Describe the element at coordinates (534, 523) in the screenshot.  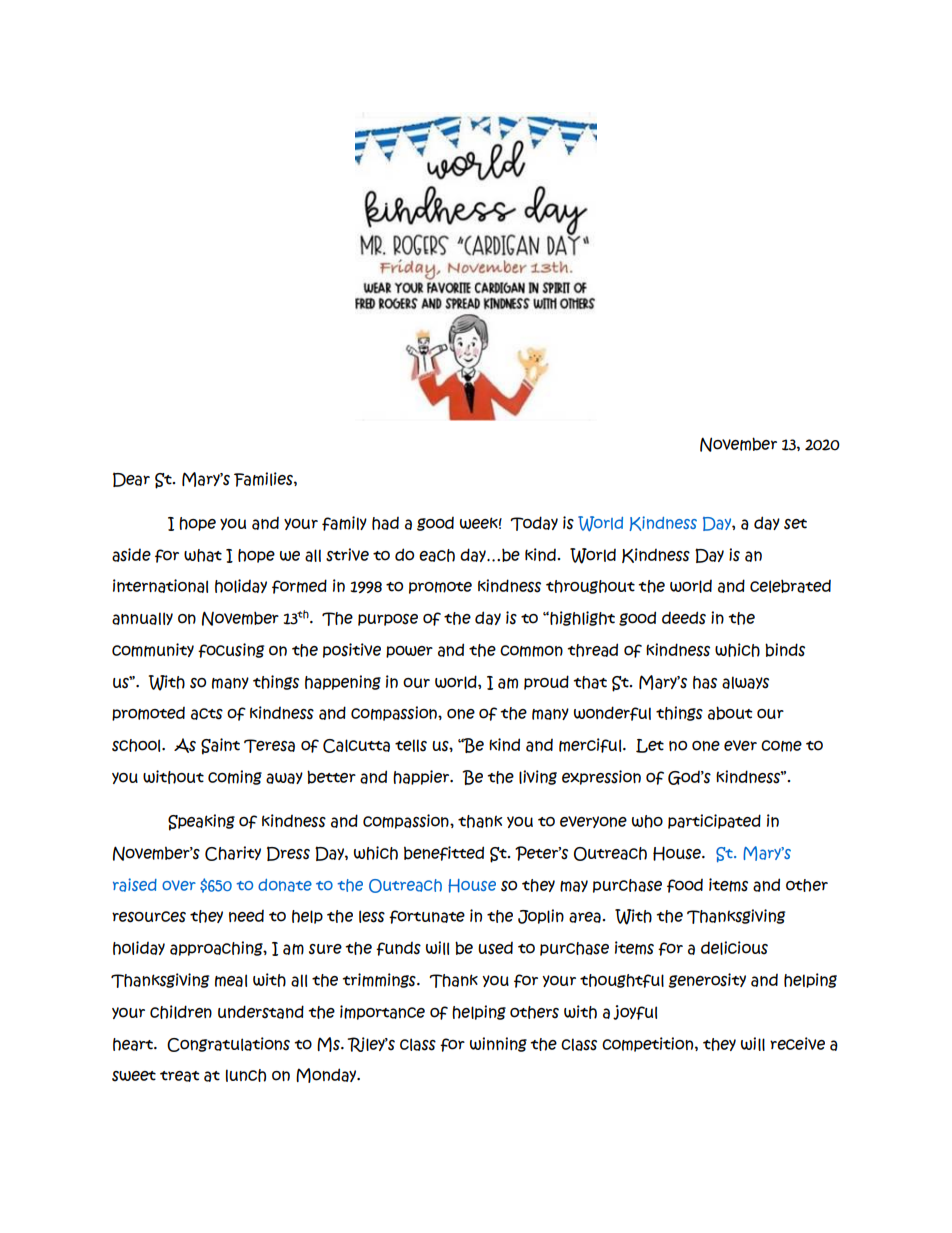
I see `Today` at that location.
